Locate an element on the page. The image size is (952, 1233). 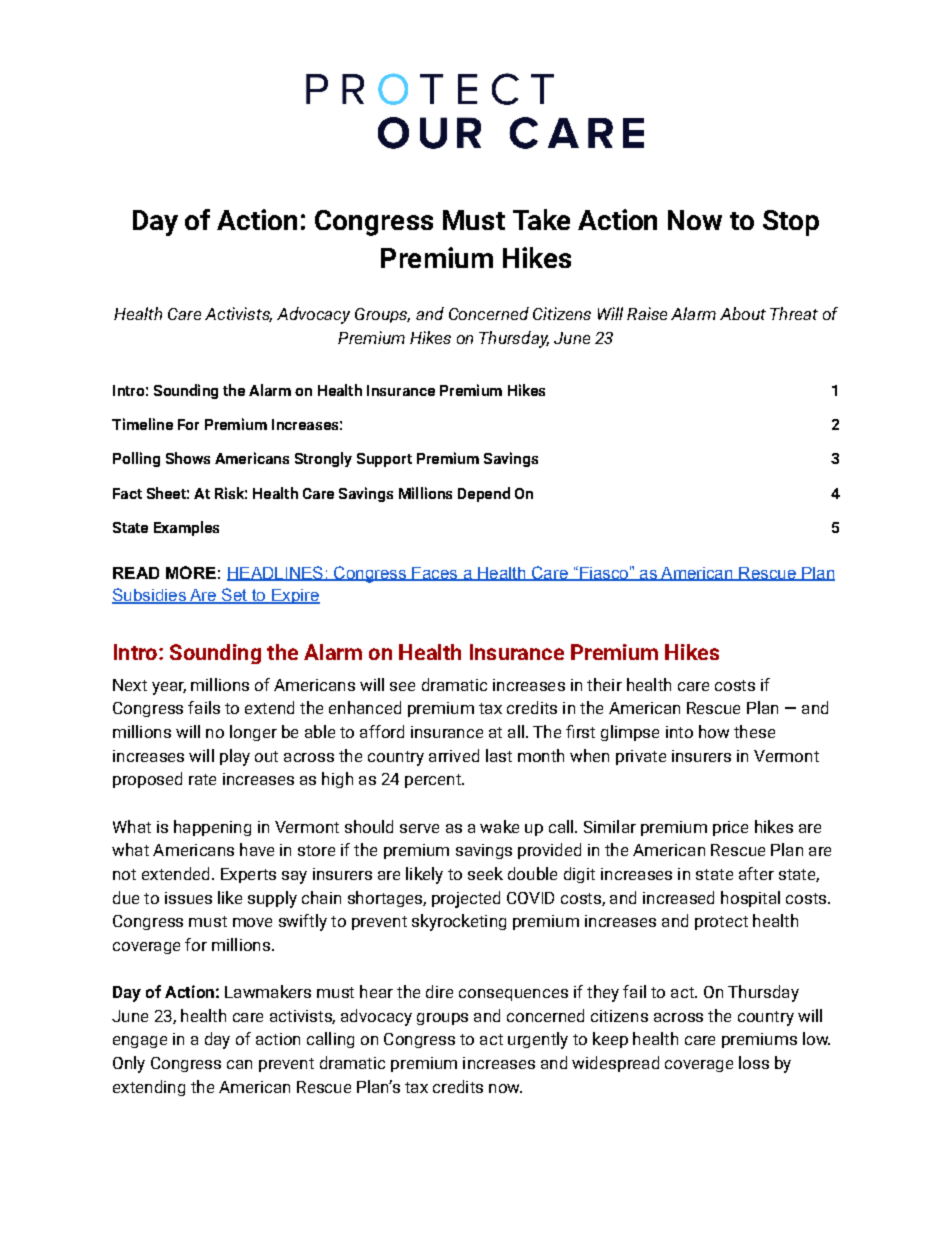
these is located at coordinates (754, 731).
